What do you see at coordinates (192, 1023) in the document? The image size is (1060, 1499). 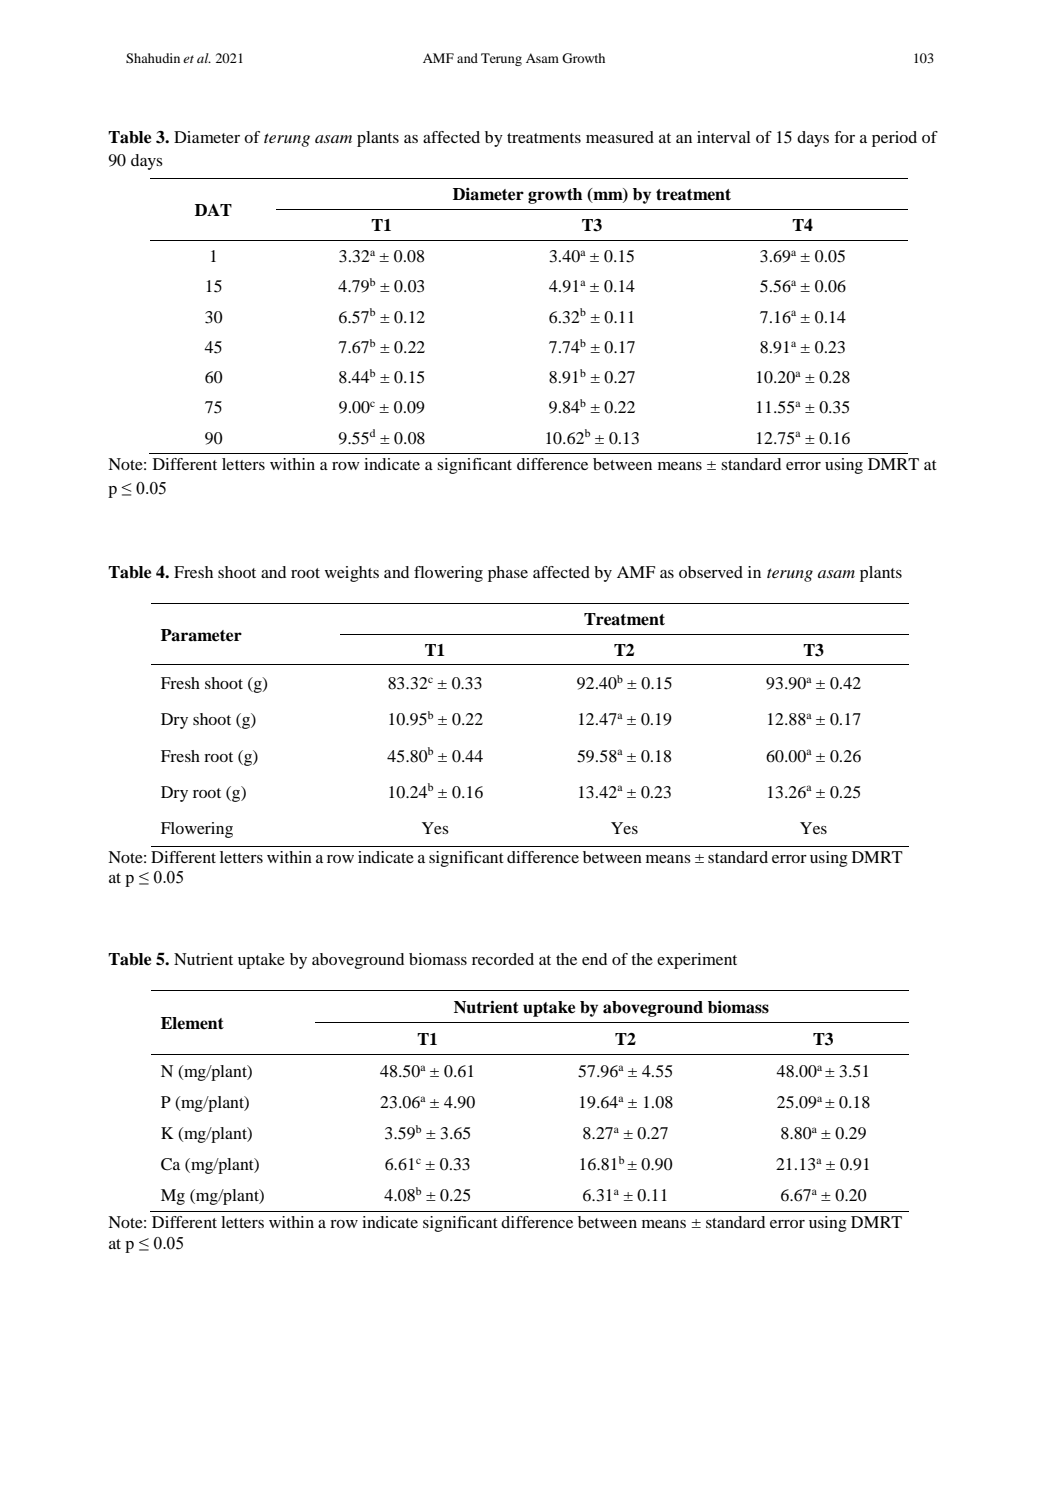 I see `Element` at bounding box center [192, 1023].
